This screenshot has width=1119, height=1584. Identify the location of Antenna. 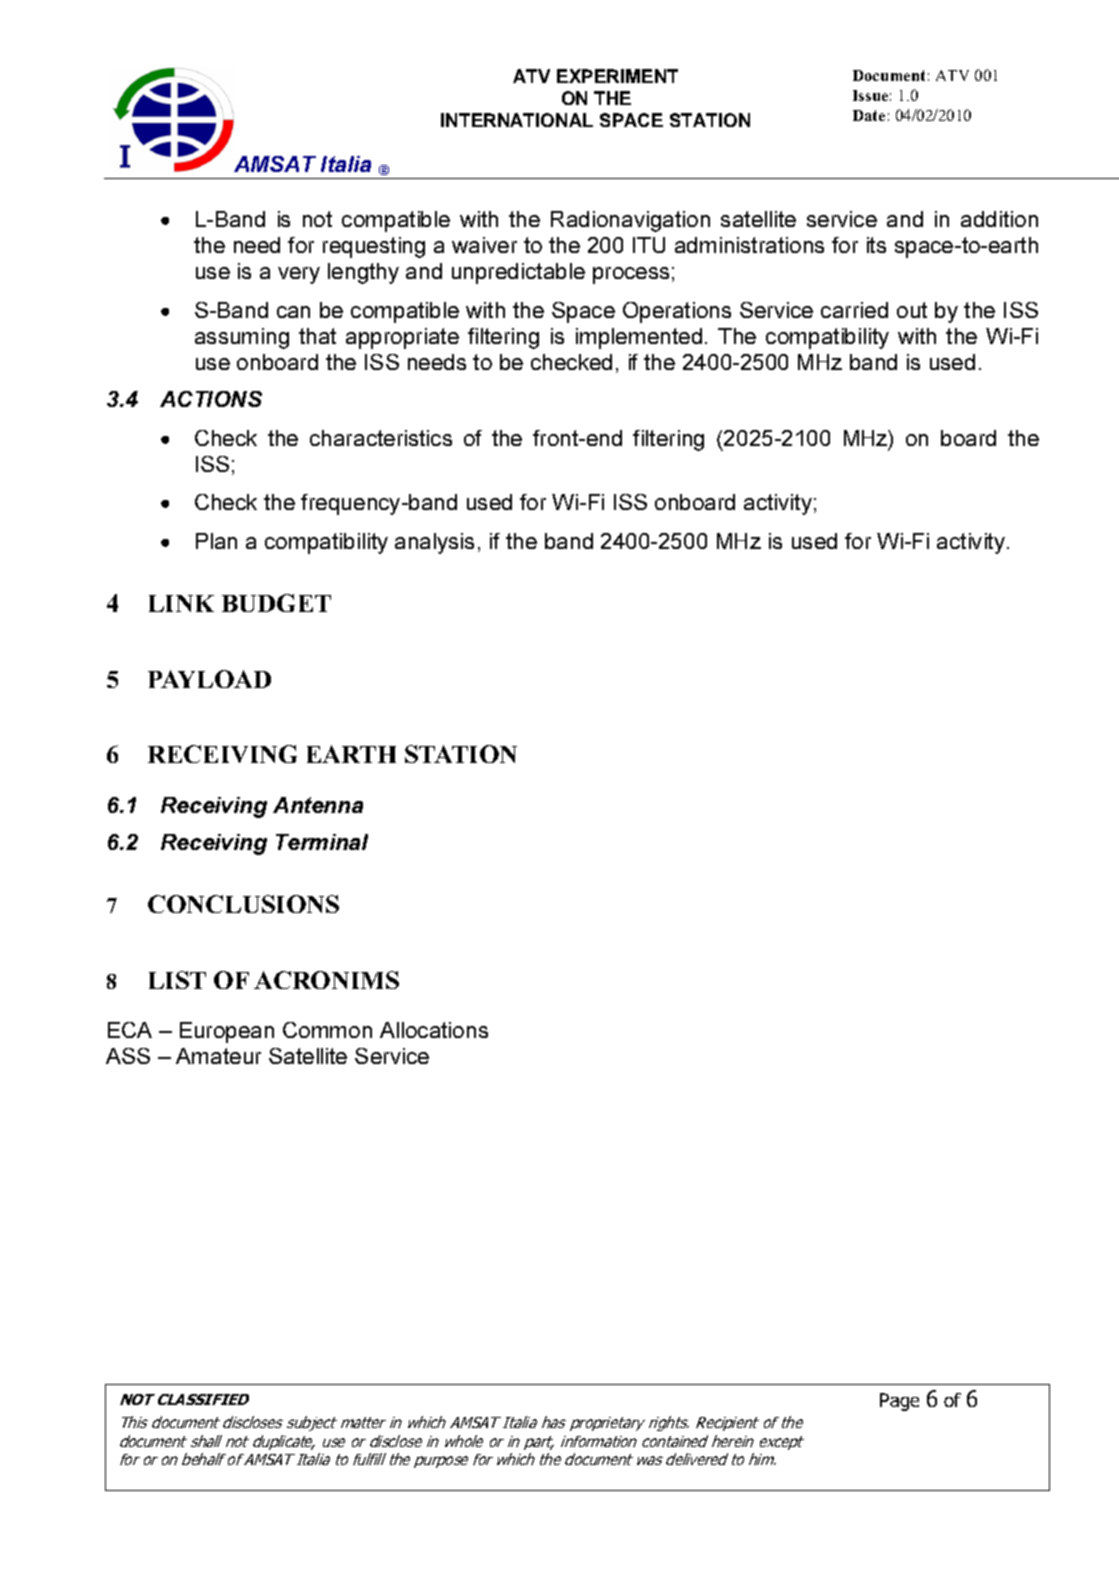
(318, 805).
